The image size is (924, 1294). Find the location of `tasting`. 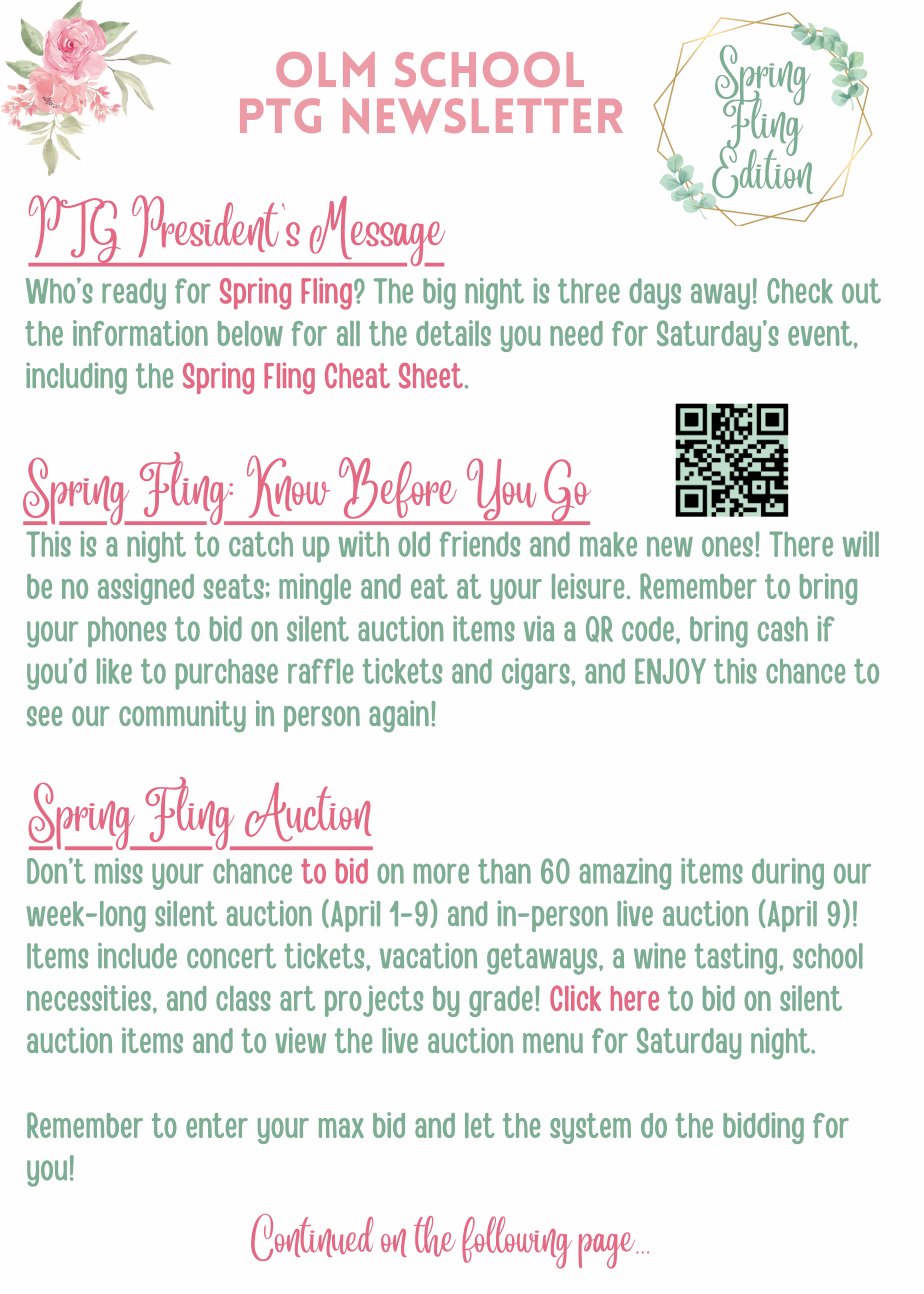

tasting is located at coordinates (737, 959).
